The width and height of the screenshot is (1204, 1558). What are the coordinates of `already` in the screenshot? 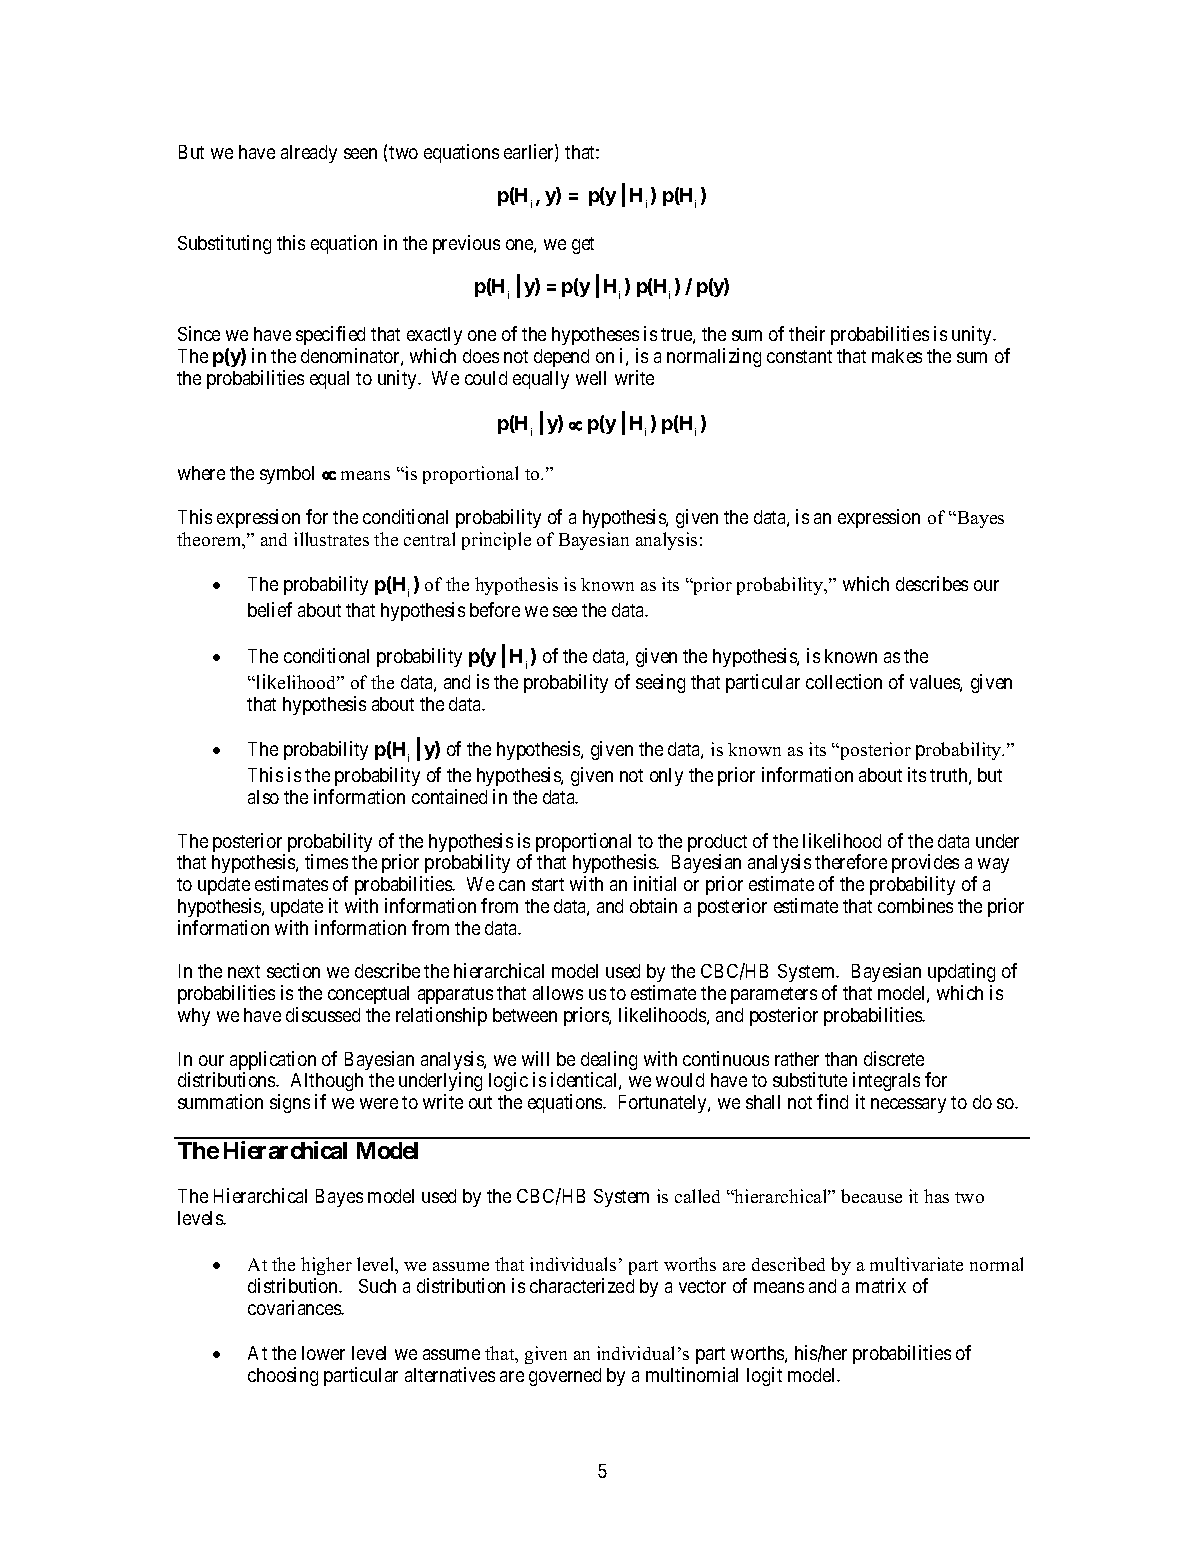 It's located at (309, 154).
